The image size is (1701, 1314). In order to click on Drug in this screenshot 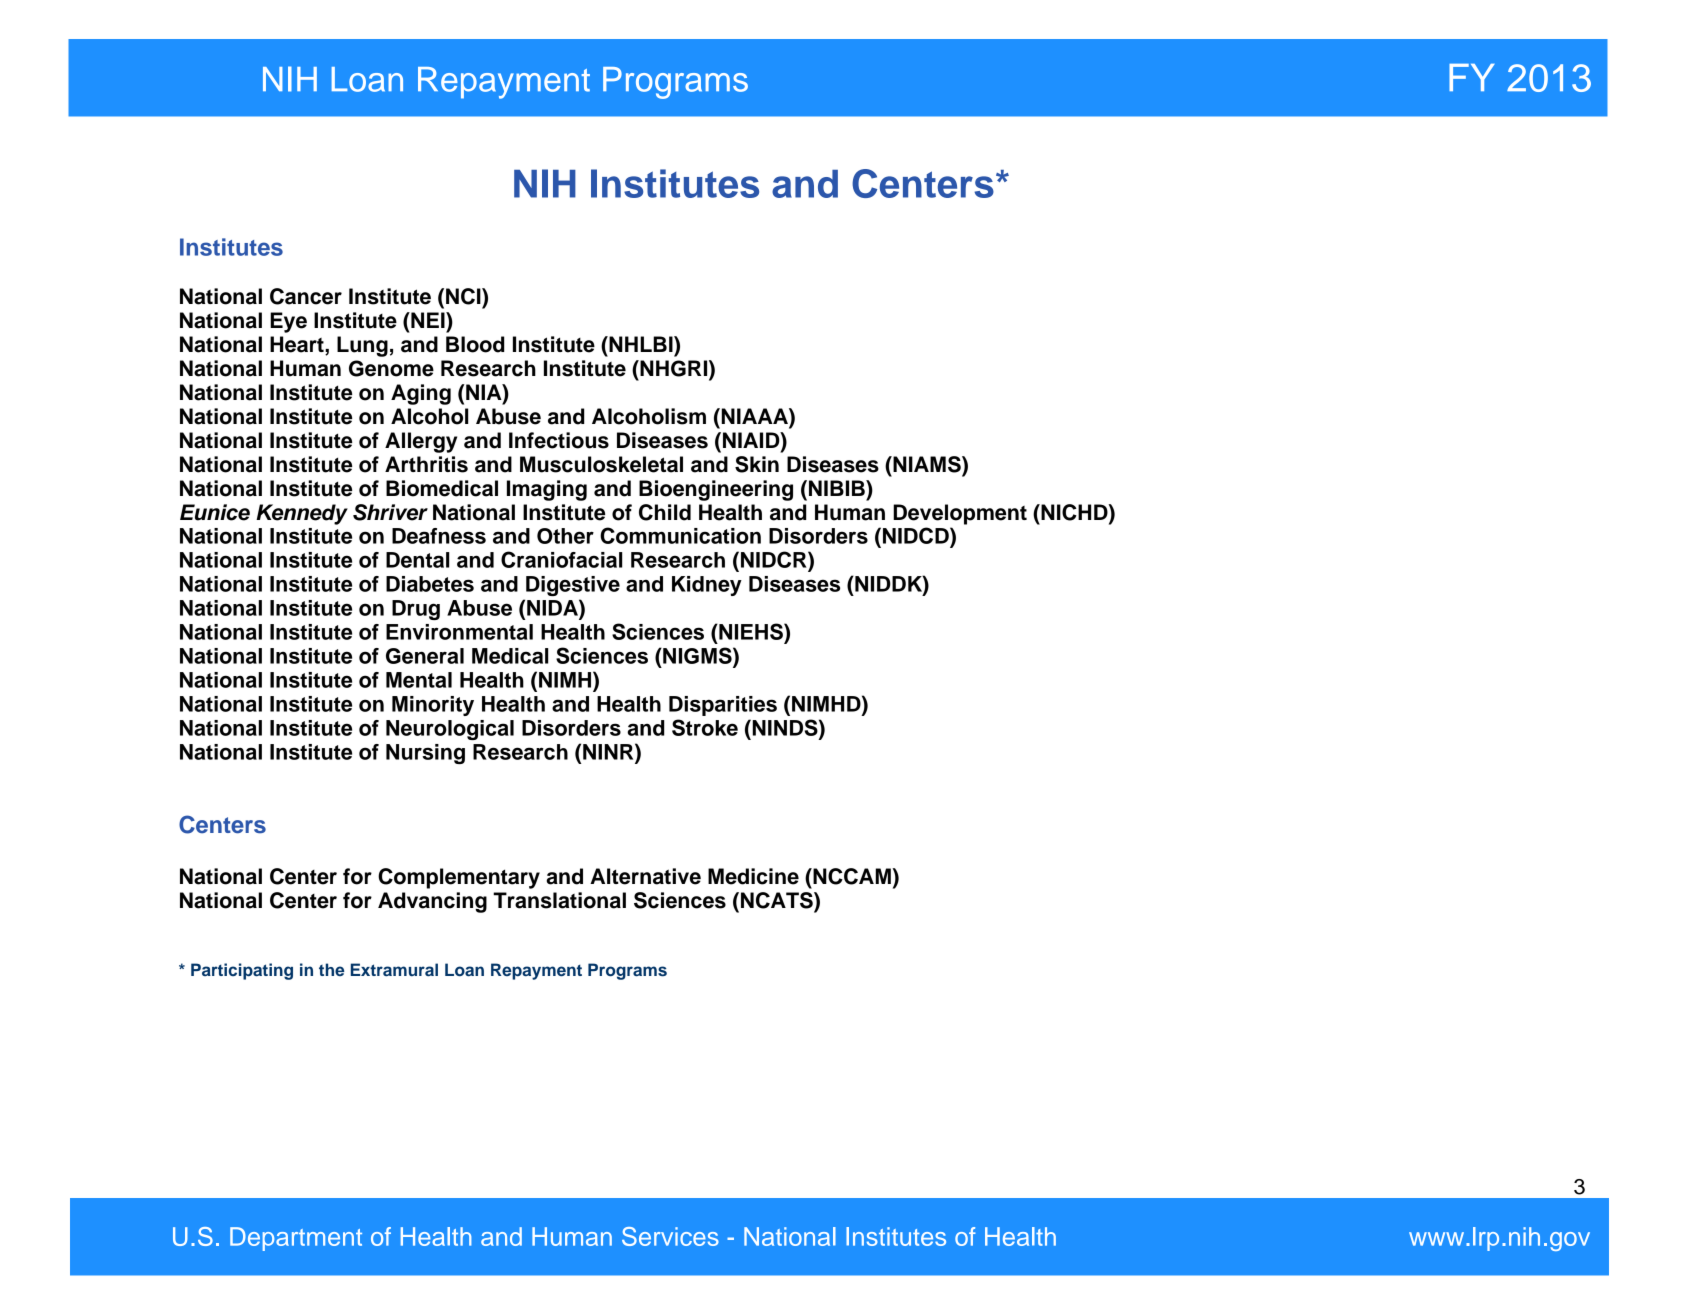, I will do `click(416, 610)`.
